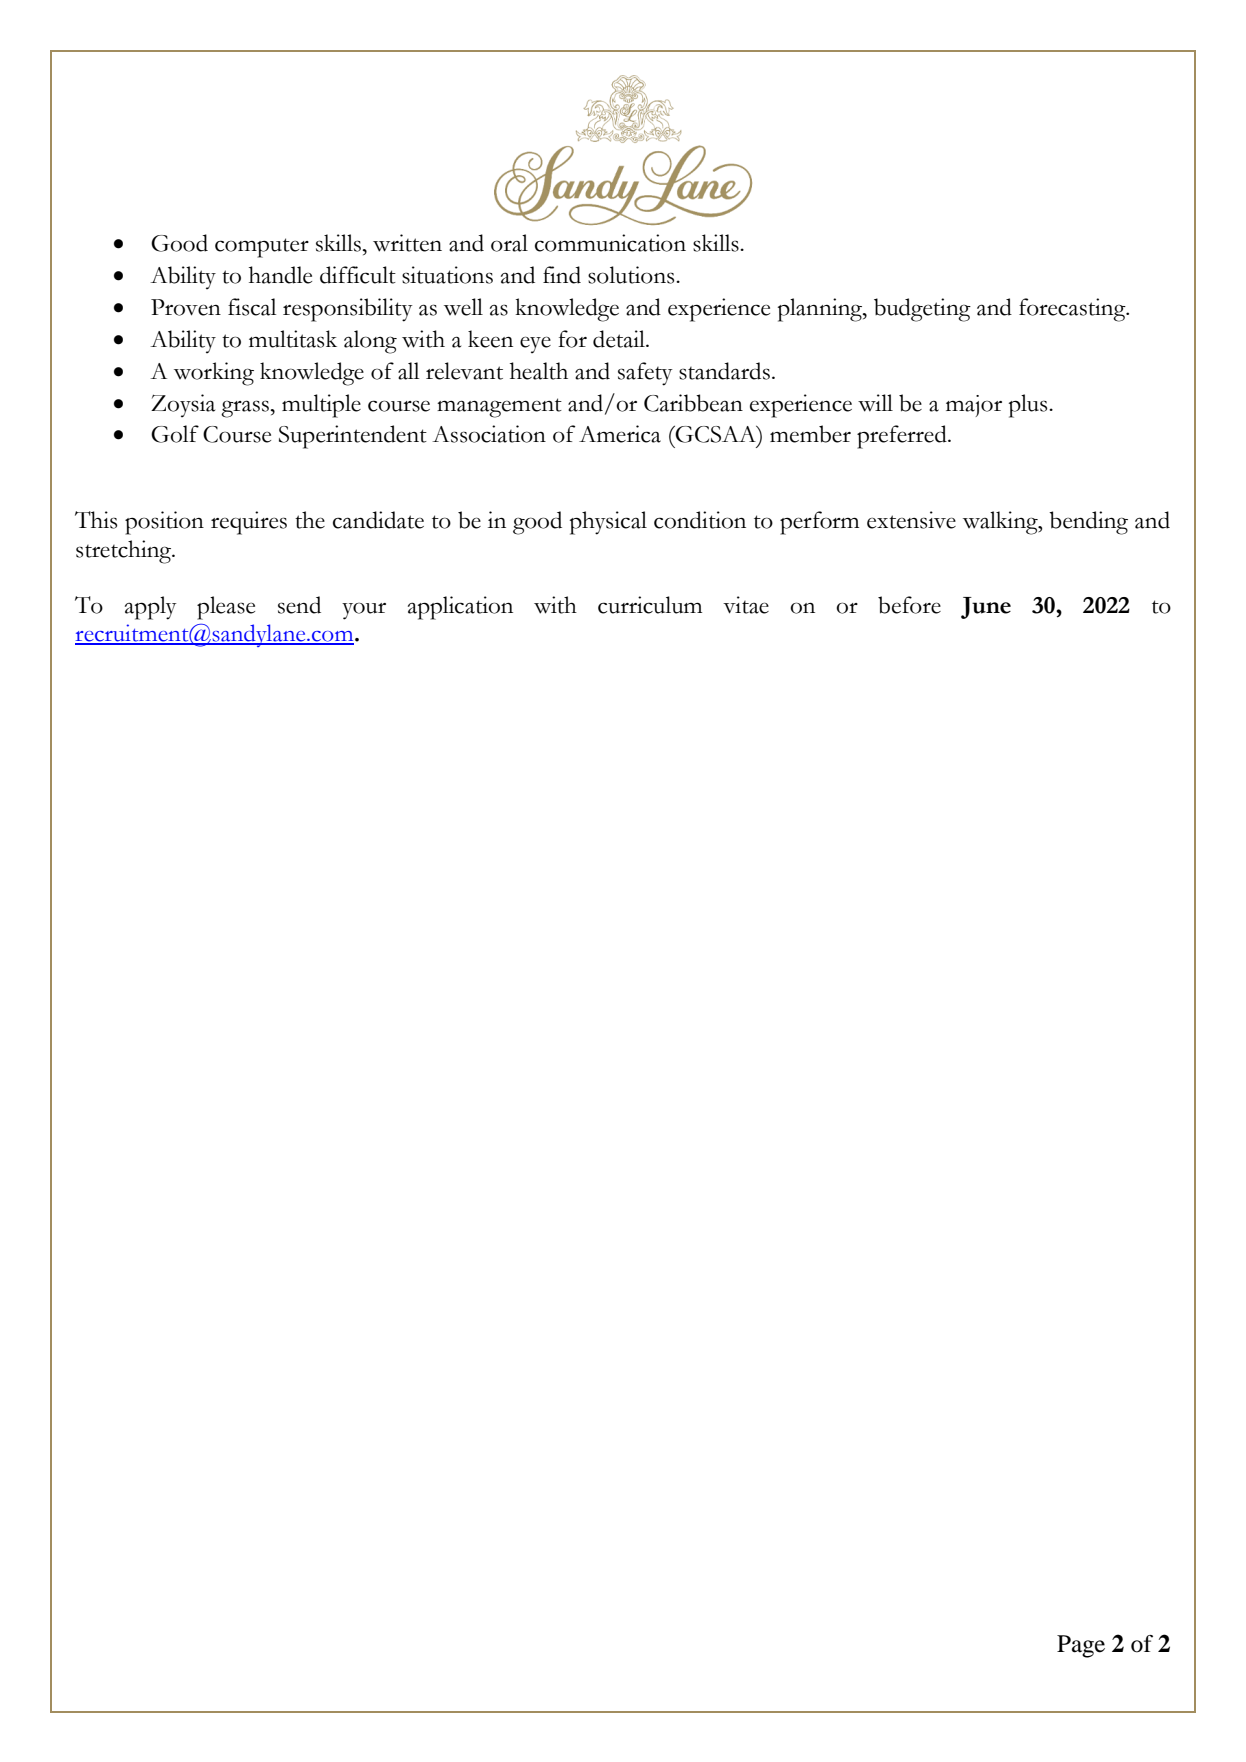 The height and width of the screenshot is (1762, 1246). Describe the element at coordinates (226, 608) in the screenshot. I see `please` at that location.
